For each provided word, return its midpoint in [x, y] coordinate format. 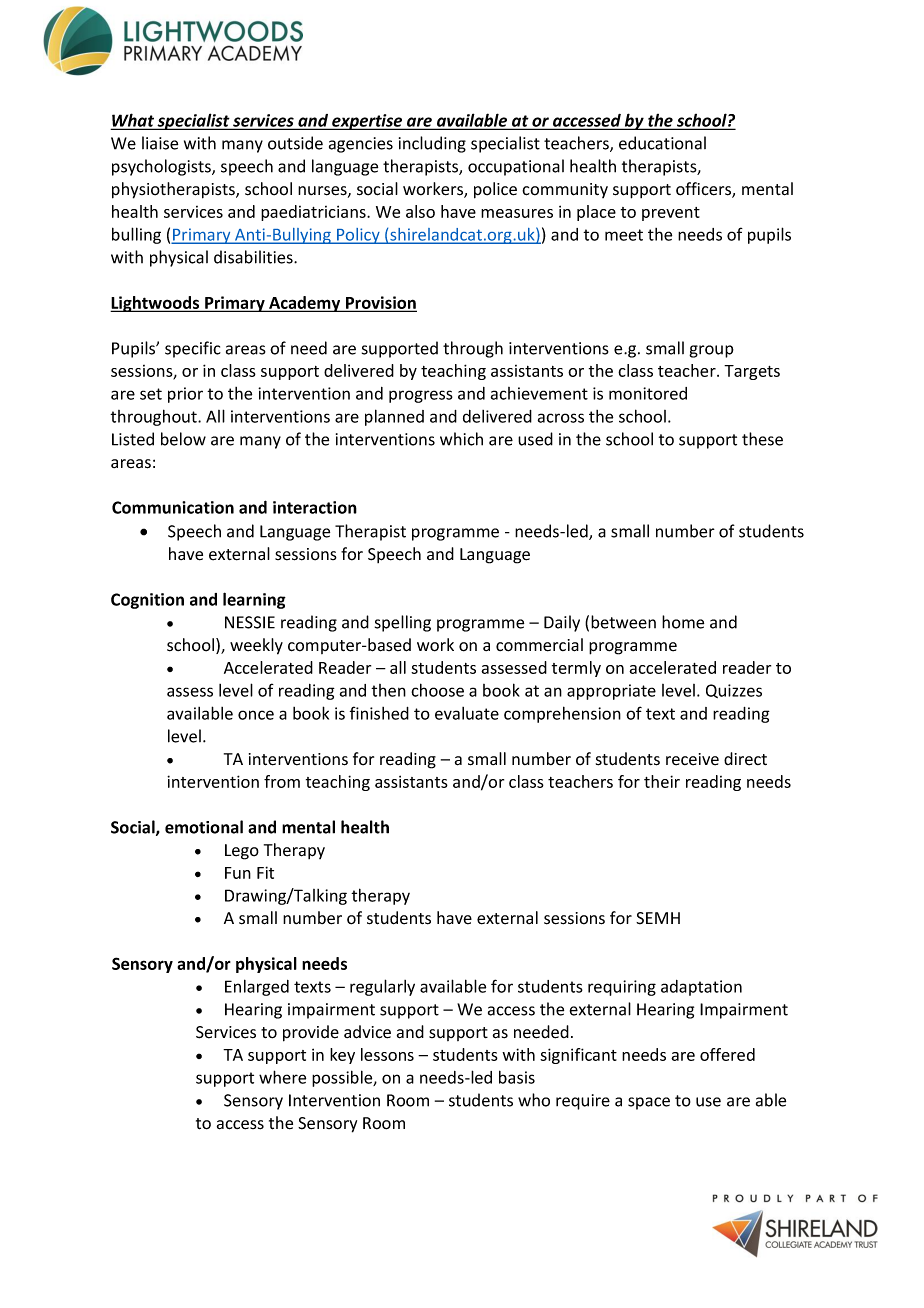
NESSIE [250, 622]
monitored [648, 393]
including [432, 144]
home [683, 622]
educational [662, 143]
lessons [387, 1054]
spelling [403, 623]
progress [421, 396]
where [282, 1077]
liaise [160, 143]
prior [185, 395]
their [662, 781]
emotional [204, 827]
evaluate [467, 713]
